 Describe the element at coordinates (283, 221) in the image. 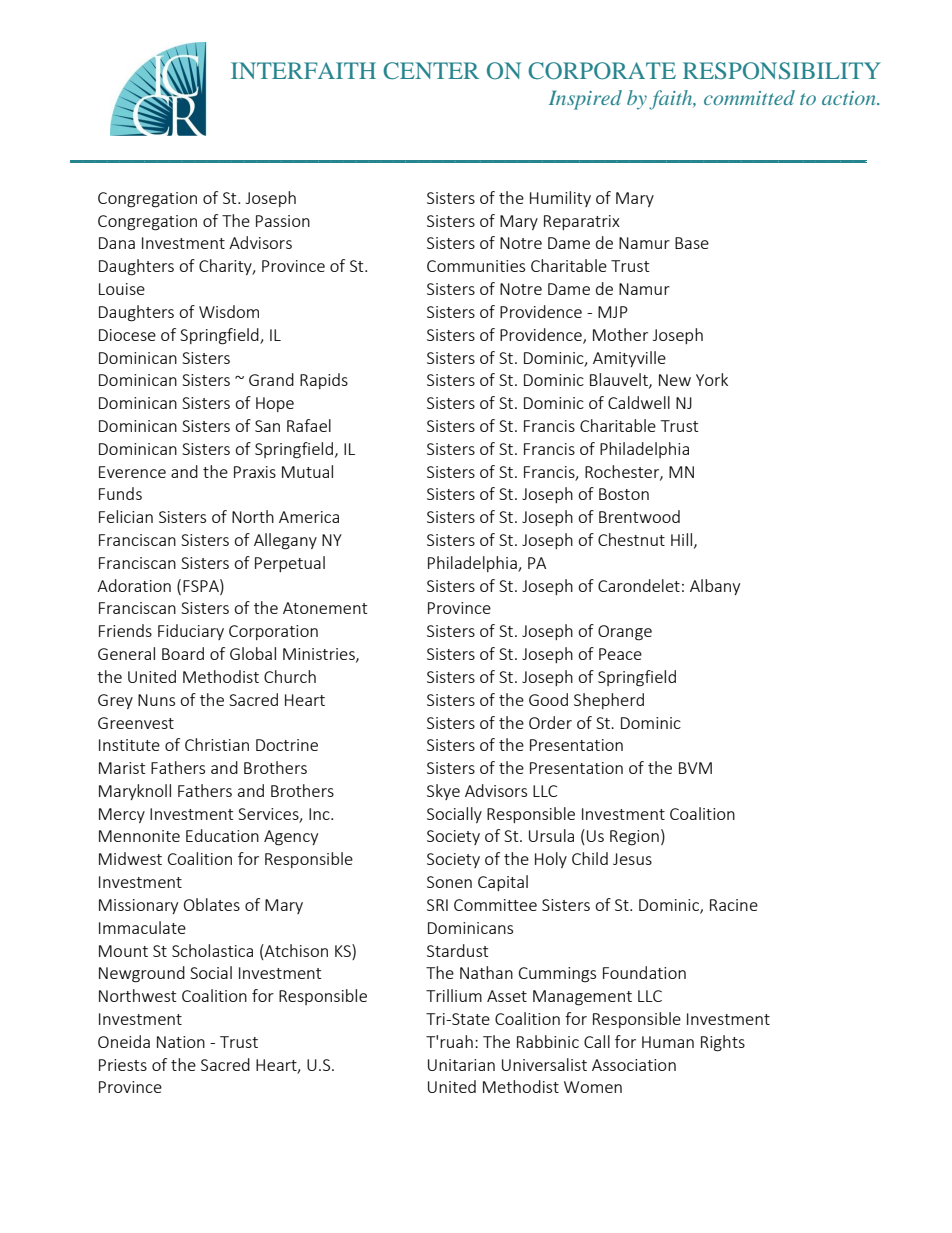

I see `Passion` at that location.
